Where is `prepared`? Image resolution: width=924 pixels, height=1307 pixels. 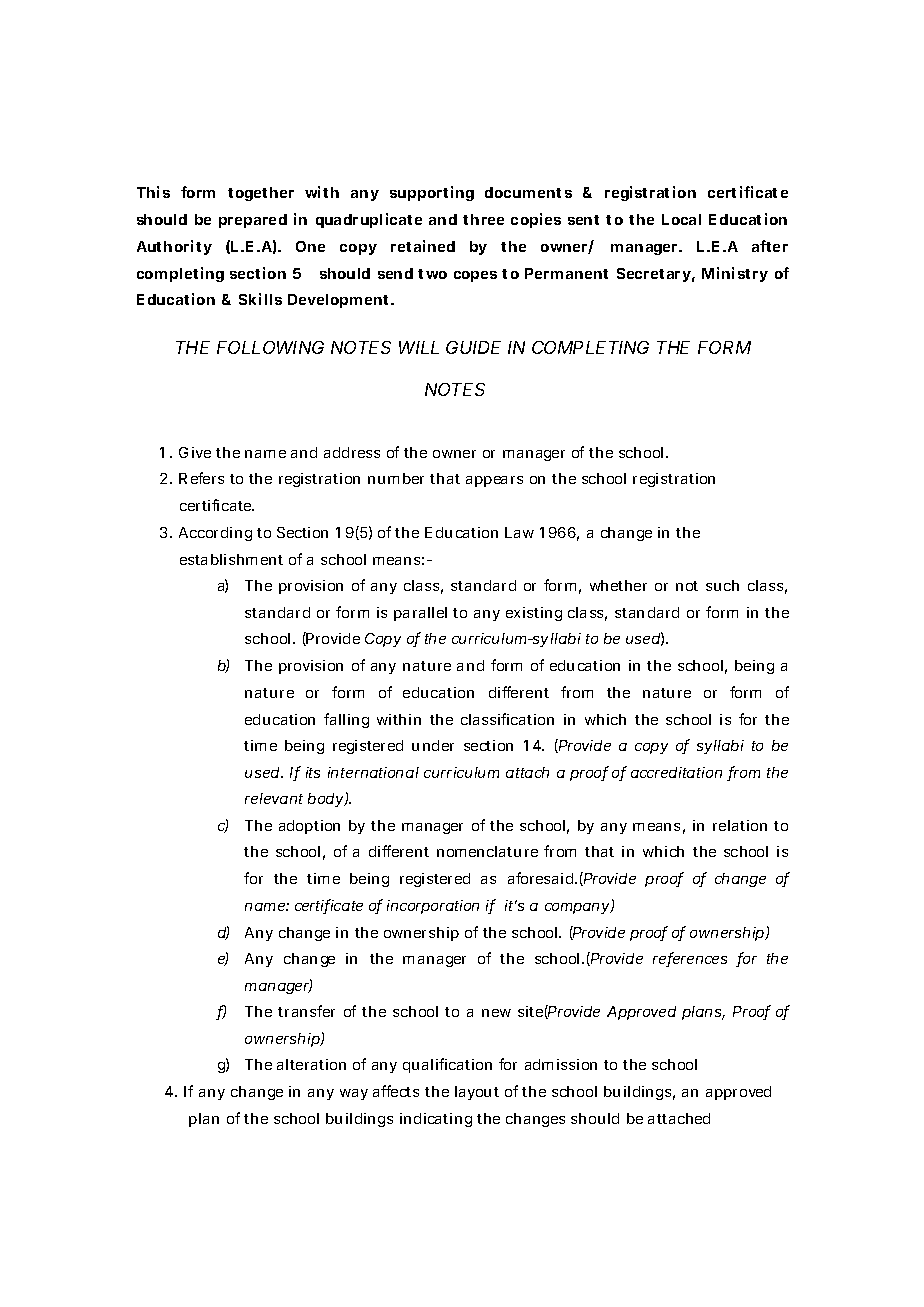
prepared is located at coordinates (253, 221).
